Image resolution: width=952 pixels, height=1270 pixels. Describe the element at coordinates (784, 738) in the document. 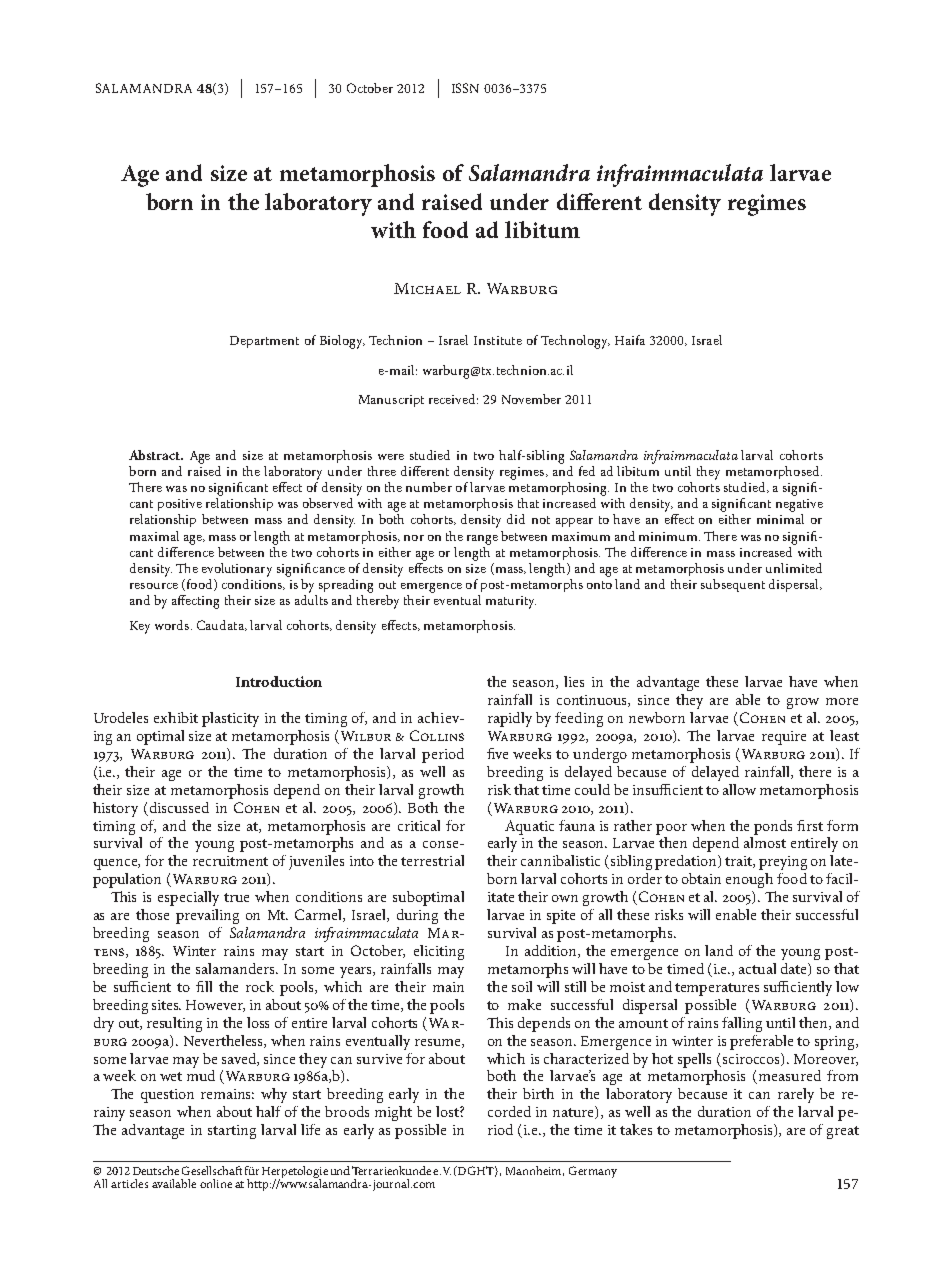

I see `require` at that location.
